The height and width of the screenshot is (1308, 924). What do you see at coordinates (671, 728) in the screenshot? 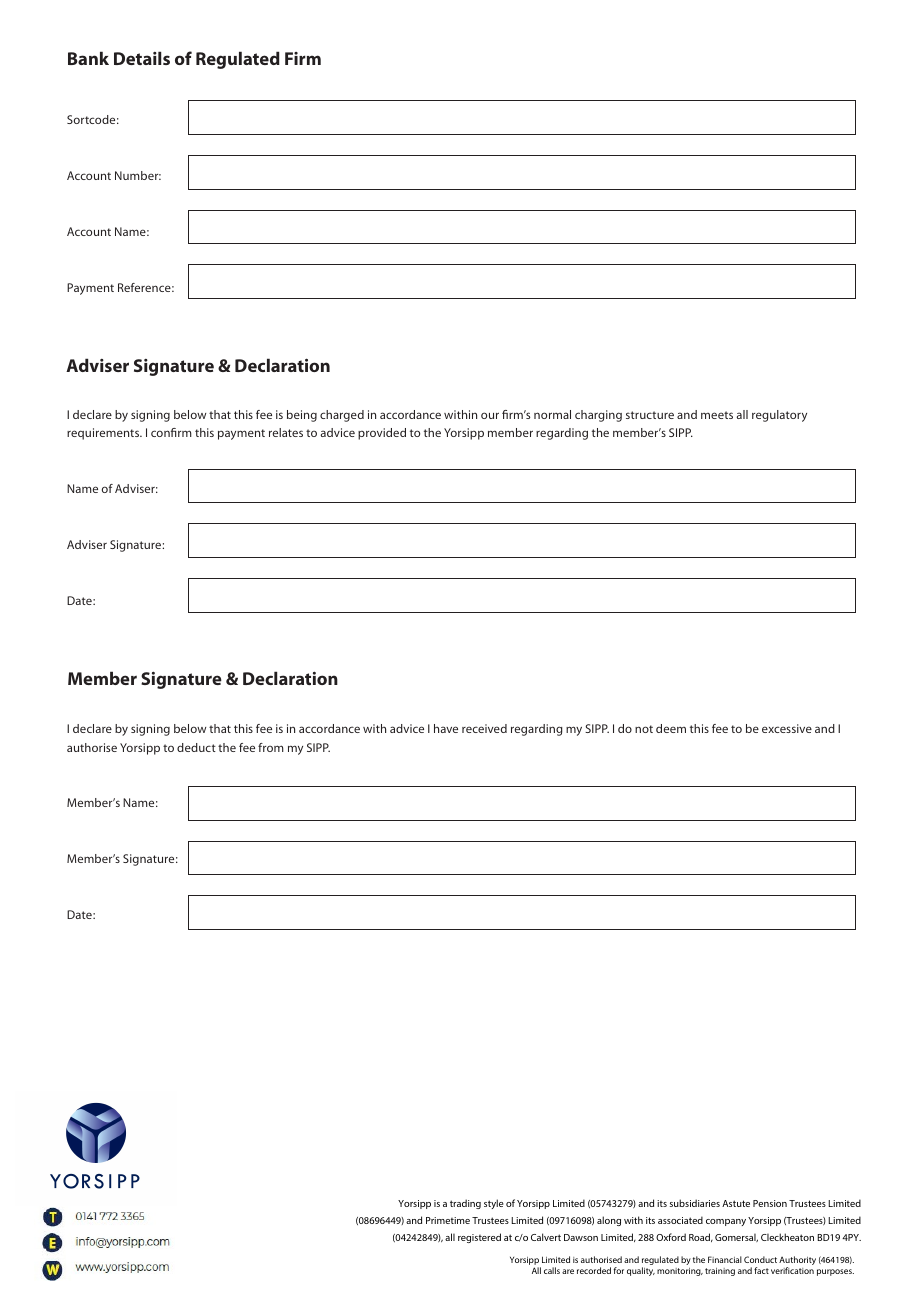
I see `deem` at bounding box center [671, 728].
